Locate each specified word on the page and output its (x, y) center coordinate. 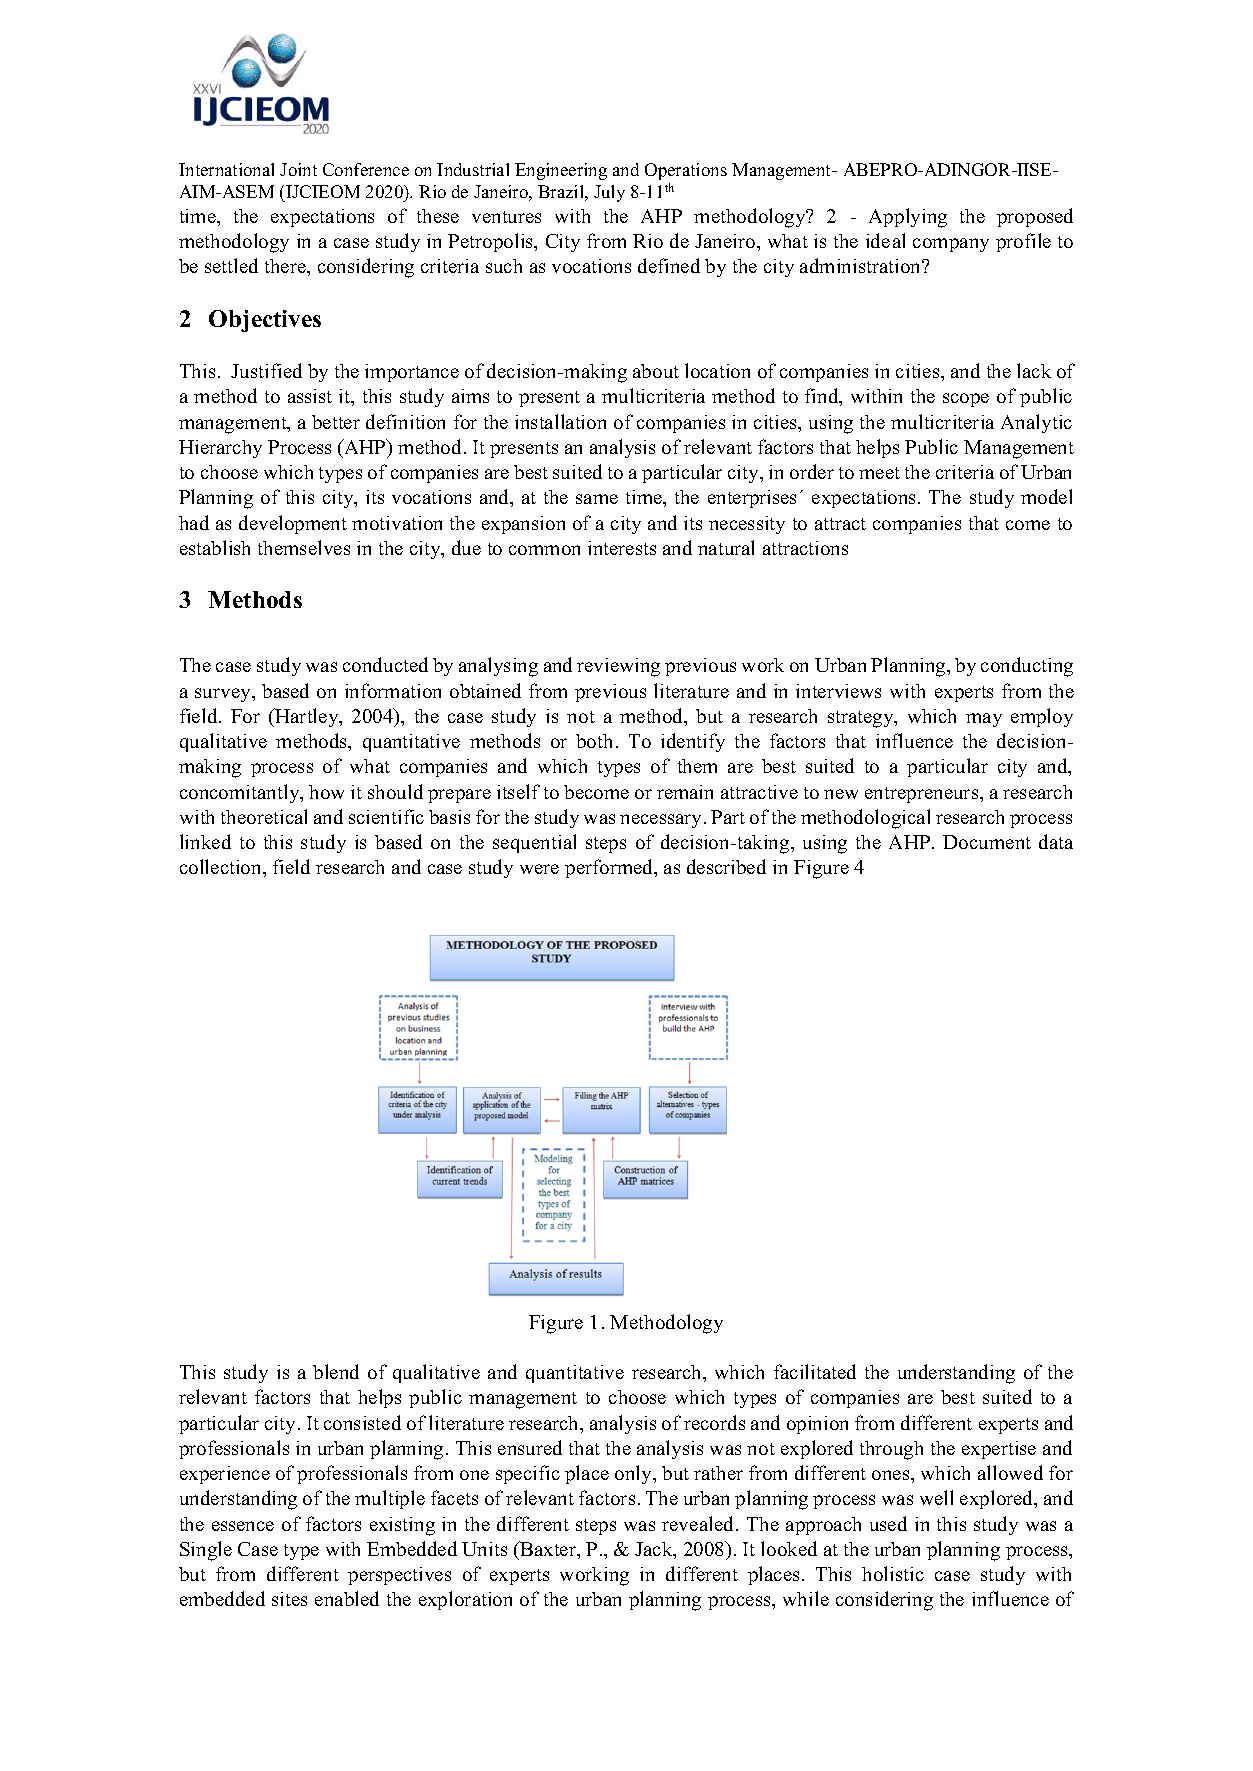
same (597, 499)
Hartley (307, 717)
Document (987, 842)
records (714, 1422)
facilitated (815, 1371)
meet (879, 473)
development (293, 524)
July (609, 193)
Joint (298, 169)
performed (610, 868)
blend (336, 1371)
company (951, 245)
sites (289, 1599)
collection (222, 866)
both (594, 741)
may (984, 720)
